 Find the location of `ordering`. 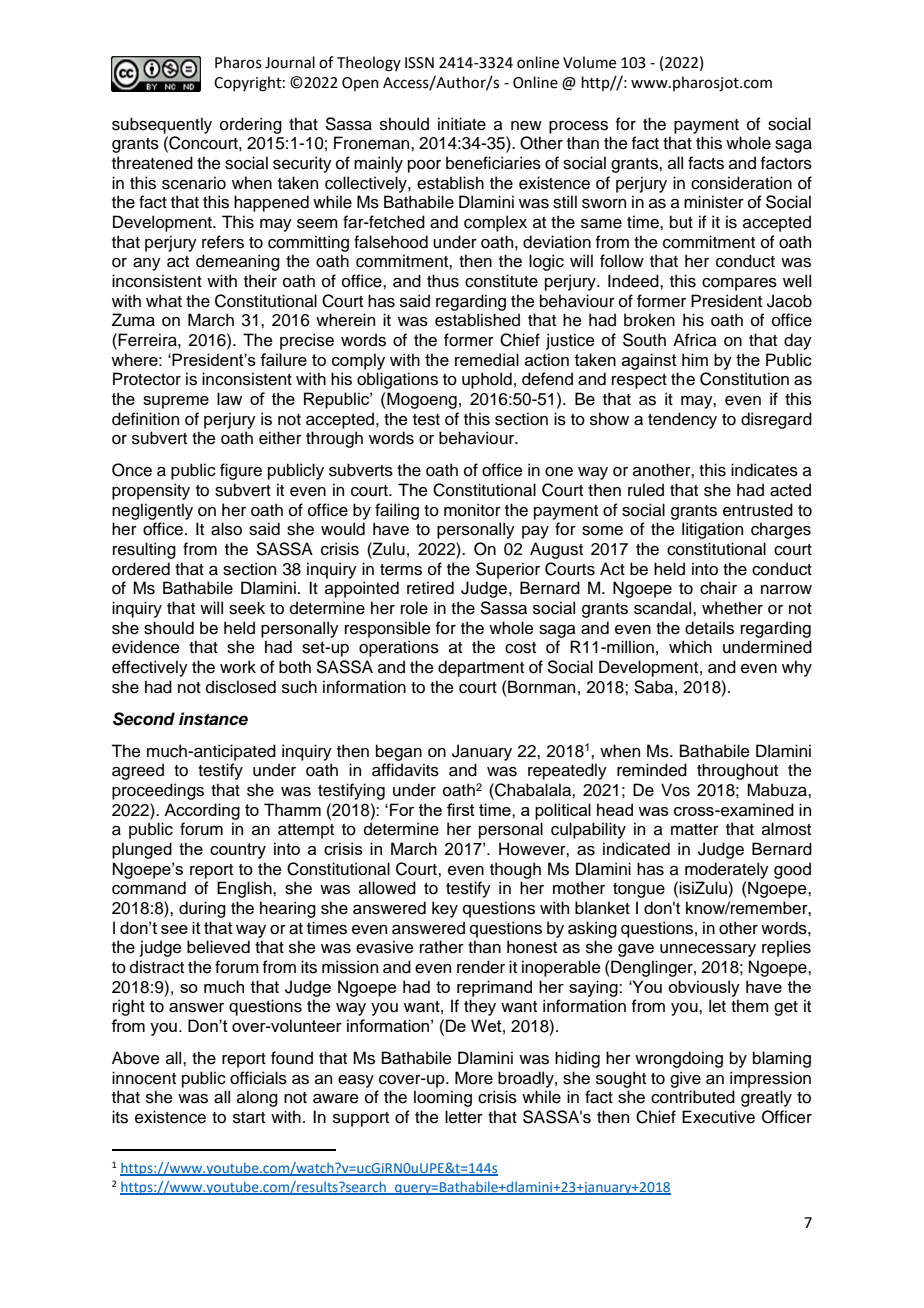

ordering is located at coordinates (251, 125).
